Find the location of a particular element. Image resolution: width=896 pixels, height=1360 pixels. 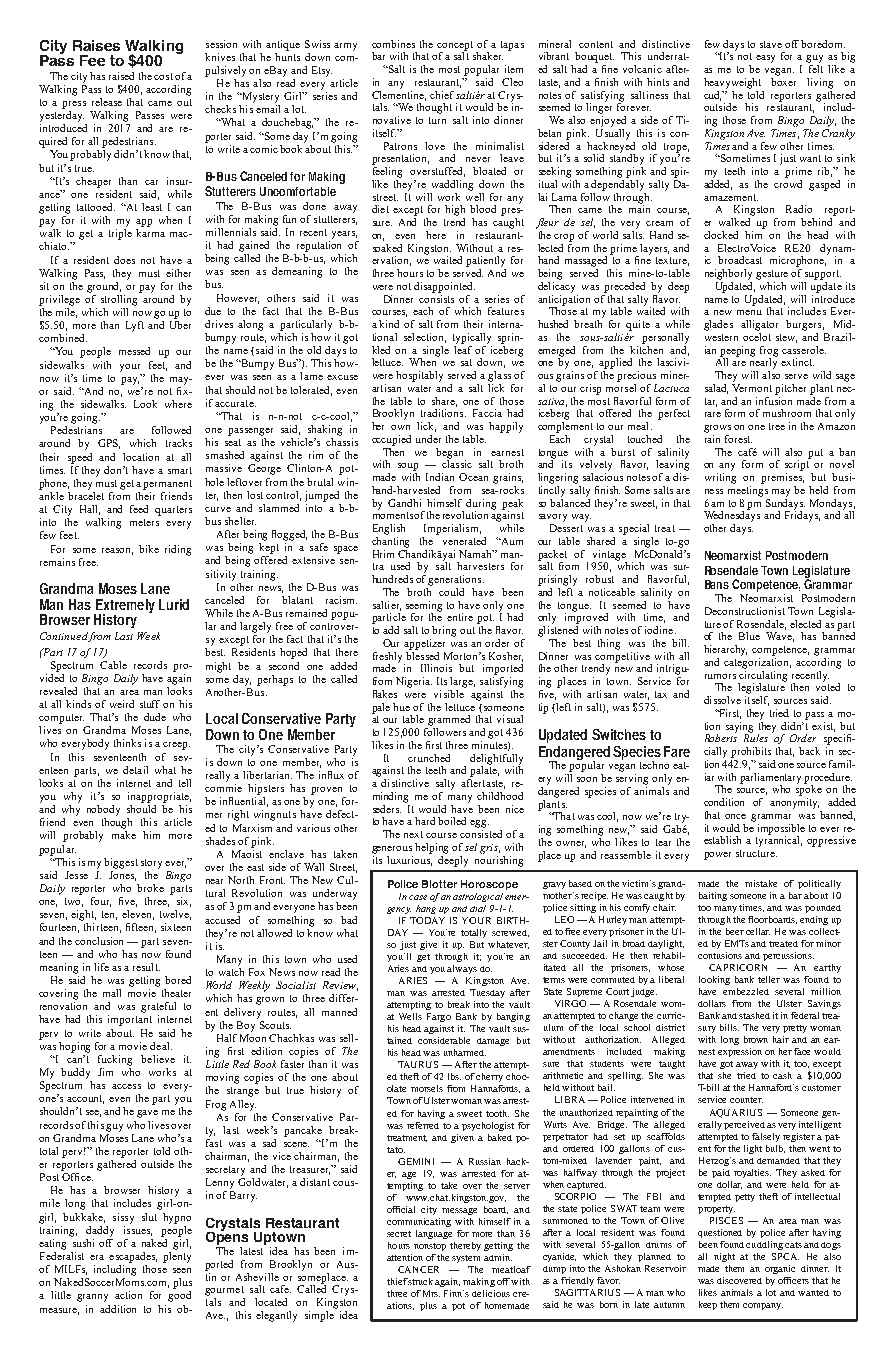

Mrs is located at coordinates (431, 1293).
